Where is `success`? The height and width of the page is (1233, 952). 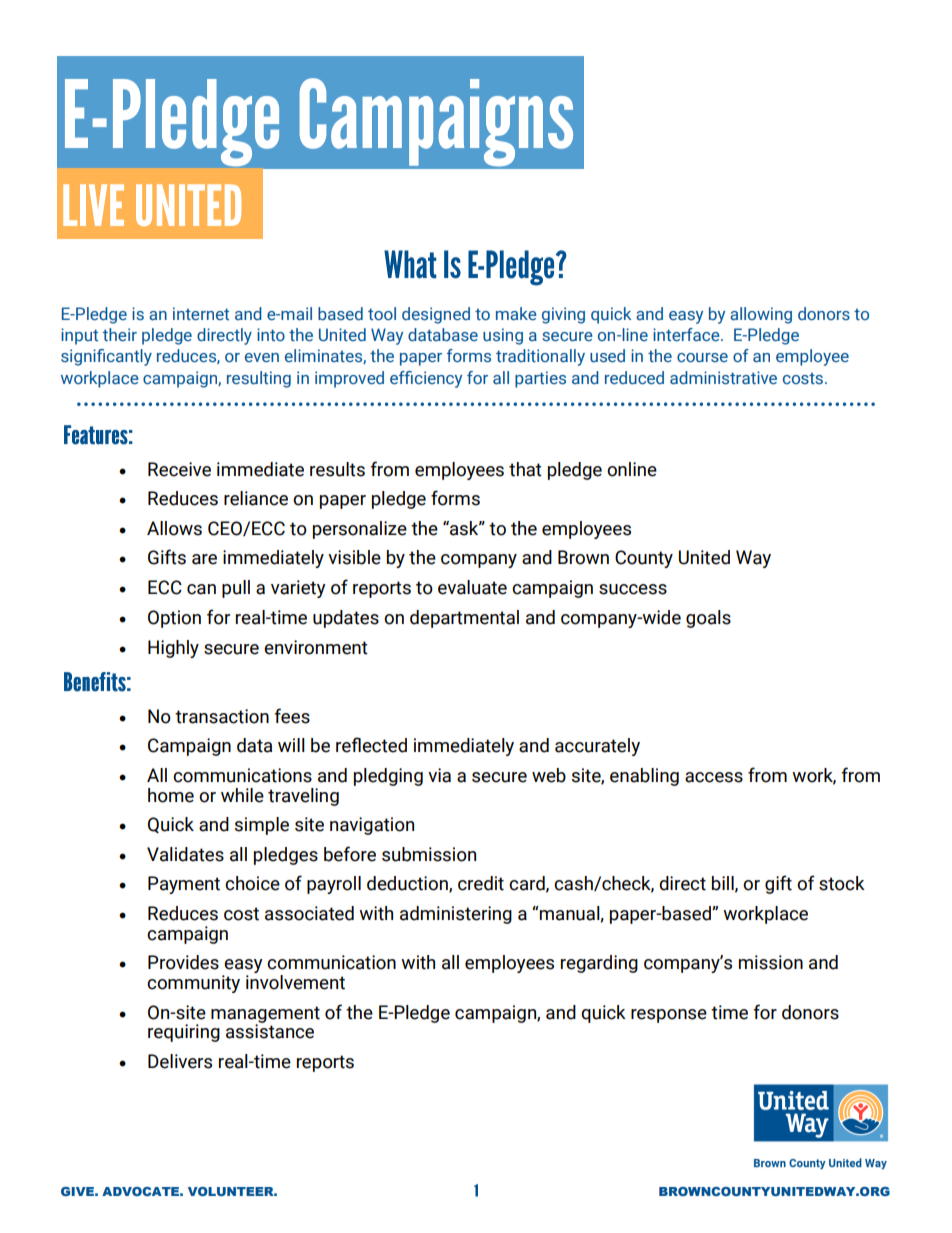 success is located at coordinates (633, 589).
